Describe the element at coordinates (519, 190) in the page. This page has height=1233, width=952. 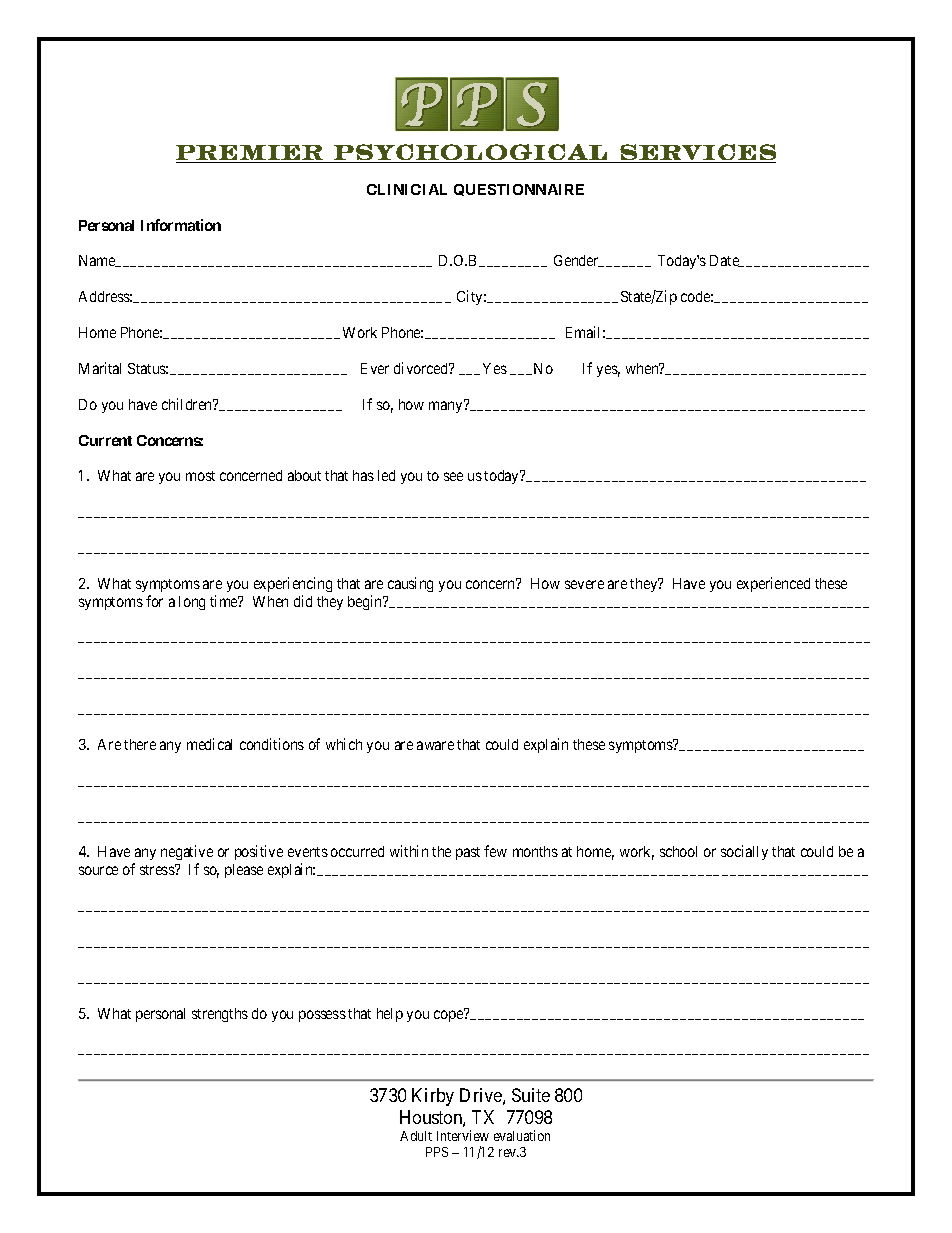
I see `QUESTIONNAIRE` at that location.
